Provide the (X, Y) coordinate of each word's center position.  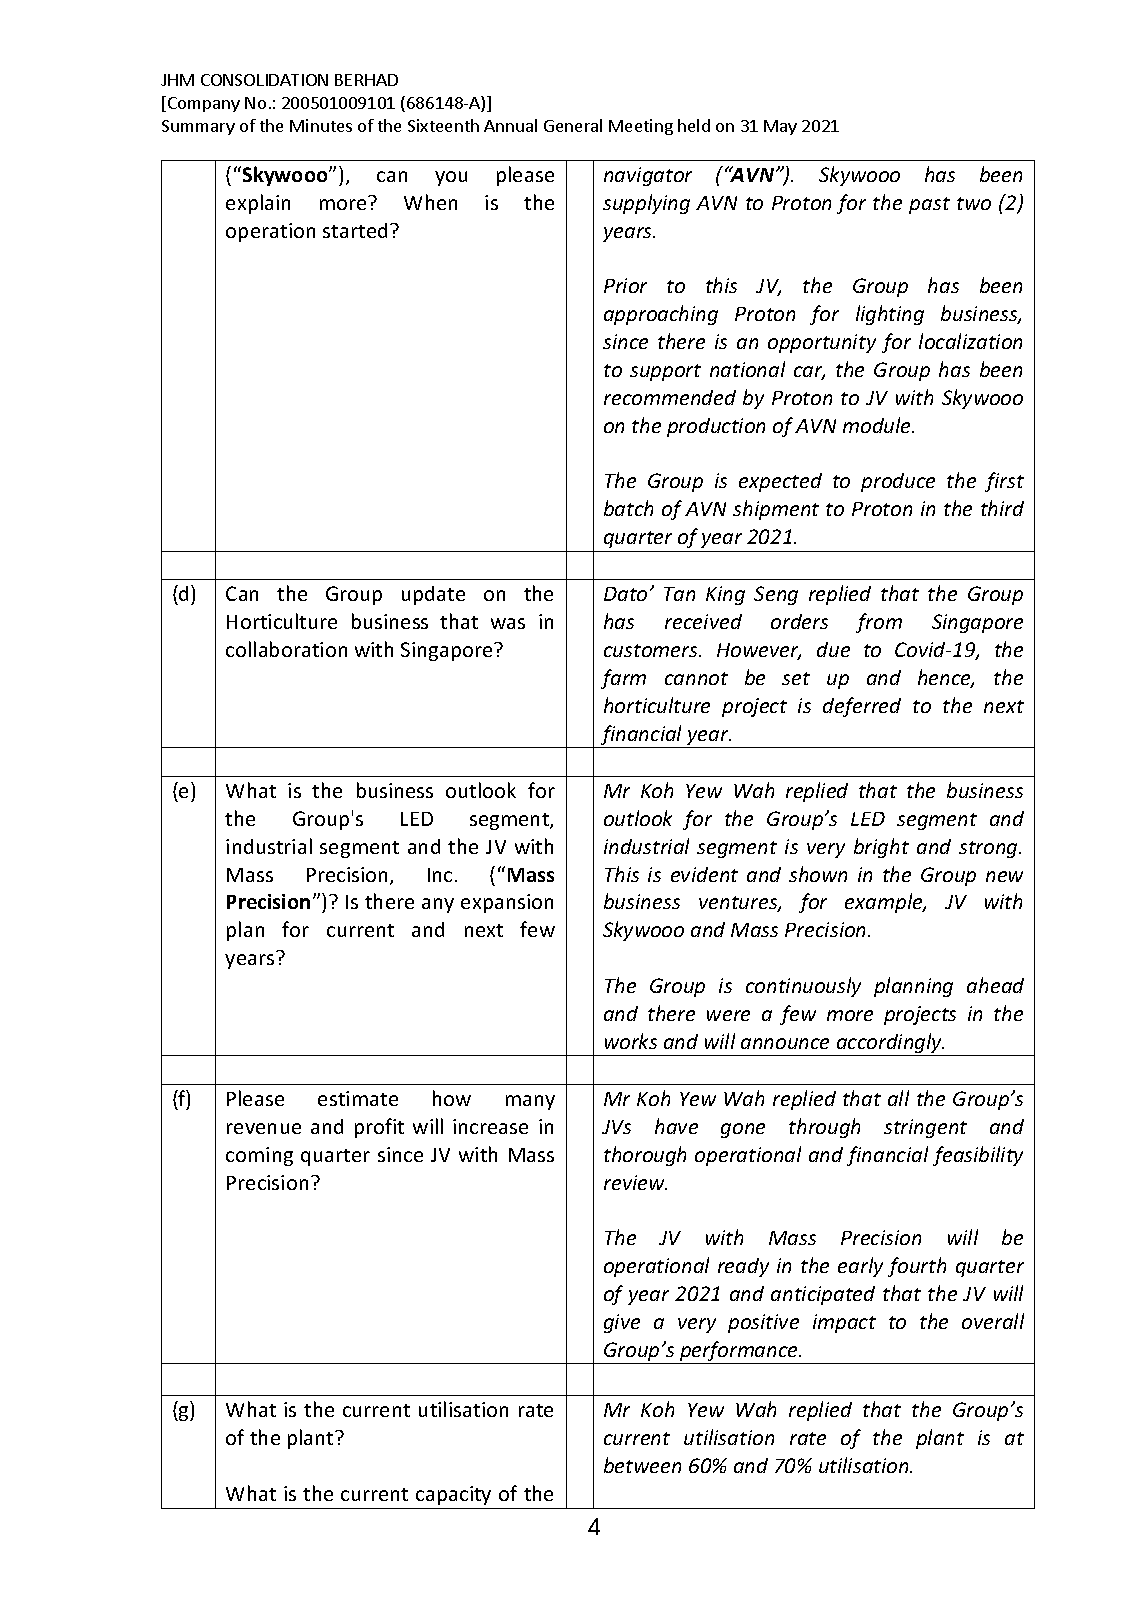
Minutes (321, 125)
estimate (358, 1098)
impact (844, 1323)
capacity (453, 1495)
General (573, 125)
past (929, 205)
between (642, 1465)
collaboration (286, 649)
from (879, 623)
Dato (625, 594)
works (631, 1041)
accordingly (890, 1044)
